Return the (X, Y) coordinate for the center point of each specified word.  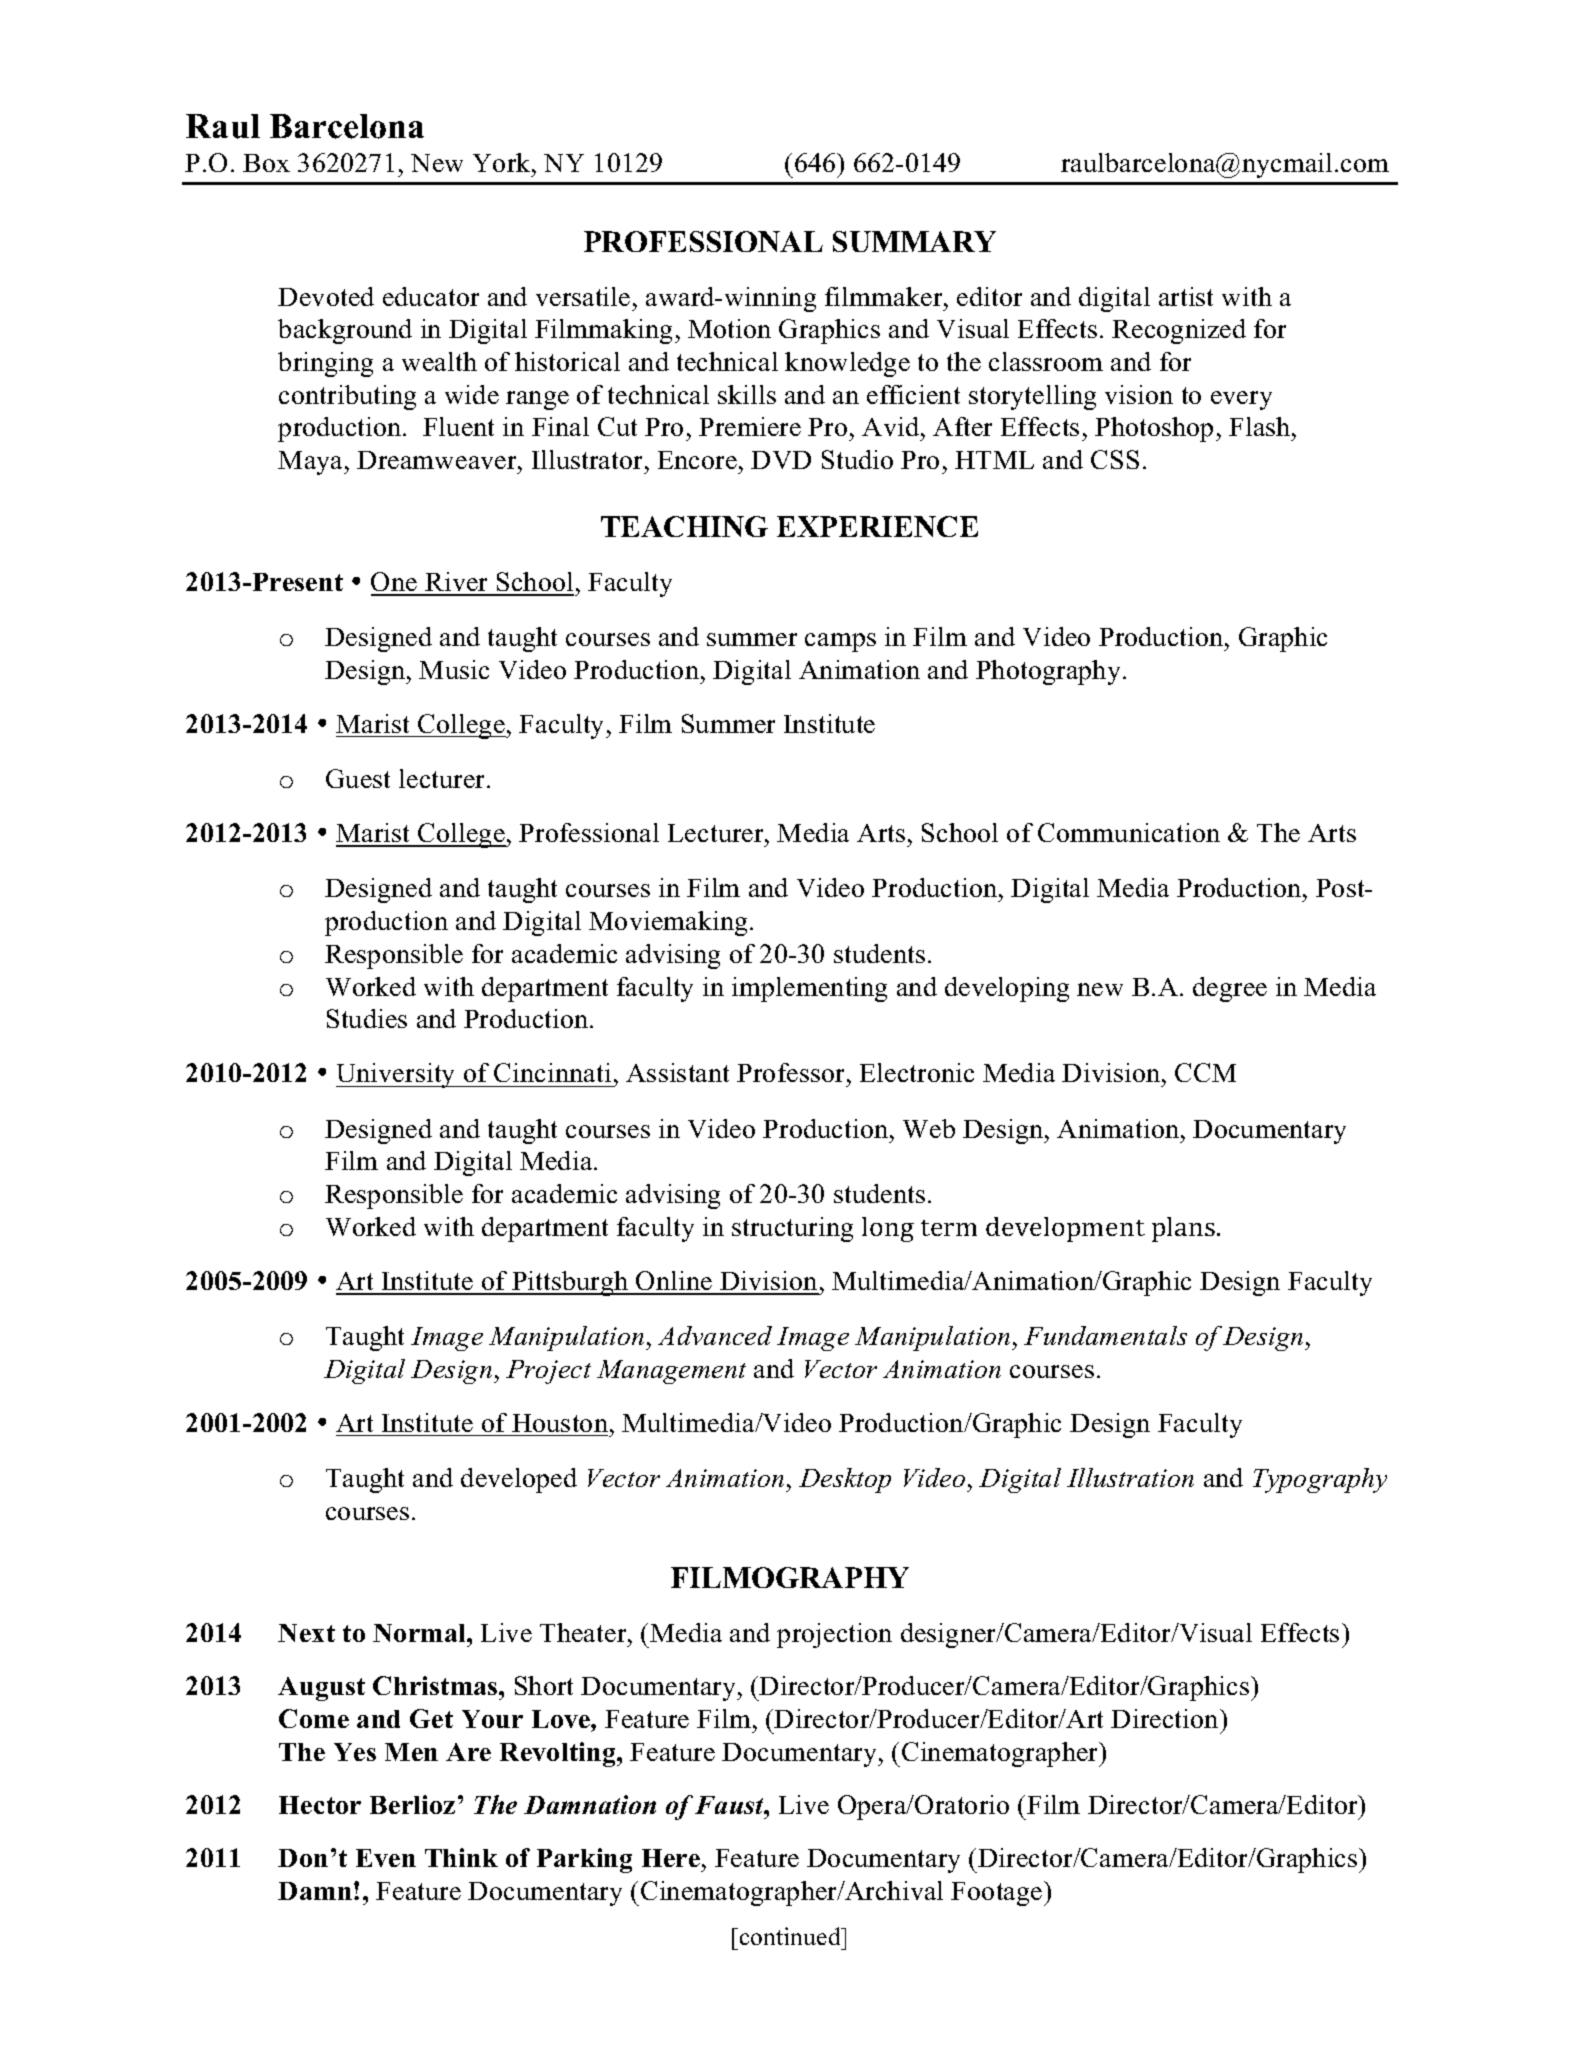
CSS (1115, 459)
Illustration (1130, 1477)
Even (386, 1858)
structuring (792, 1229)
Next (306, 1633)
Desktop (845, 1480)
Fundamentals (1105, 1335)
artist (1186, 296)
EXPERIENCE (877, 526)
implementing (809, 989)
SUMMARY (914, 241)
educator (431, 296)
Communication (1129, 832)
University (397, 1075)
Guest (358, 778)
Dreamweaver (438, 460)
